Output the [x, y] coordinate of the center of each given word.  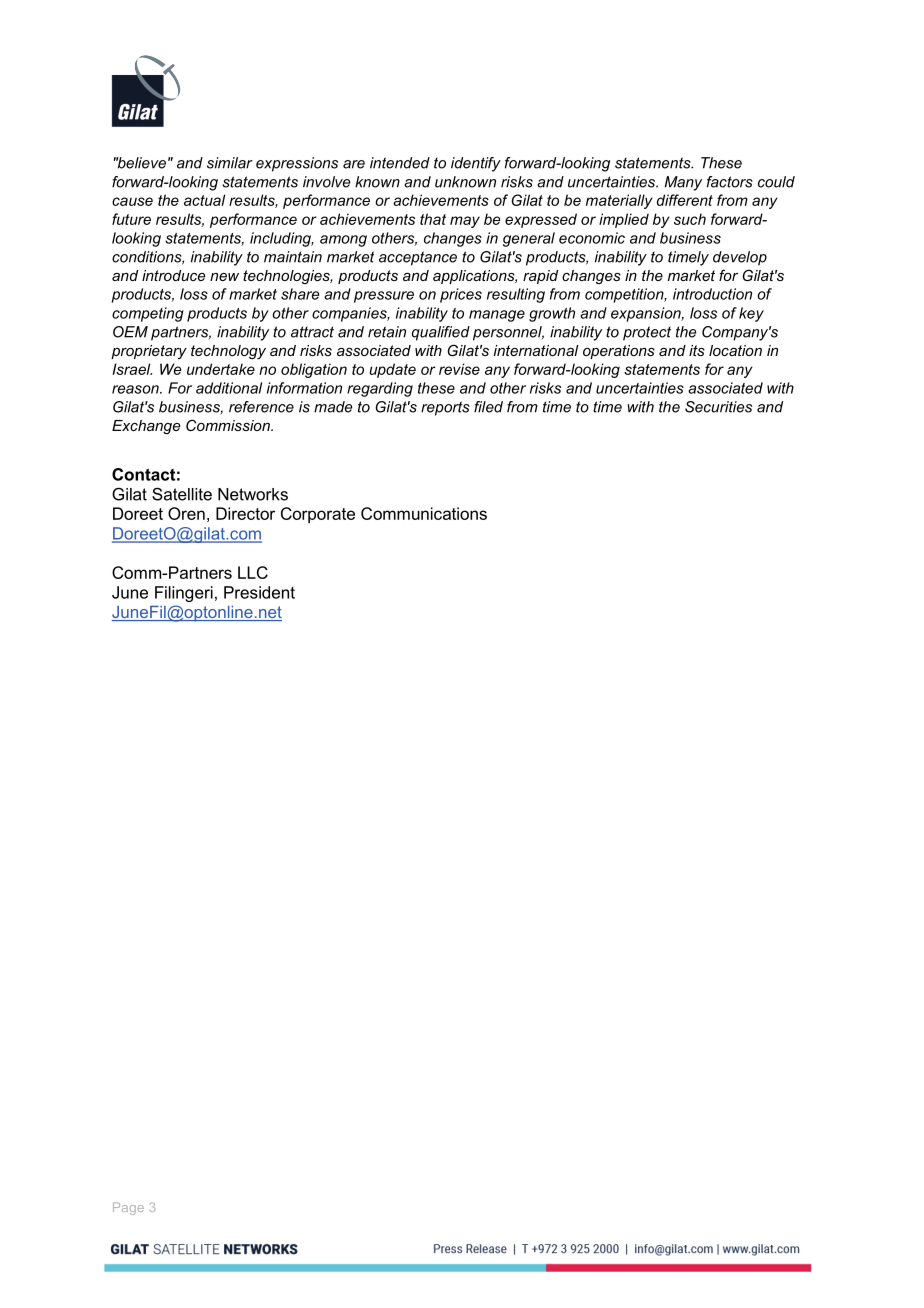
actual [204, 200]
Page [128, 1208]
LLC [253, 572]
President [259, 592]
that [433, 219]
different [685, 200]
